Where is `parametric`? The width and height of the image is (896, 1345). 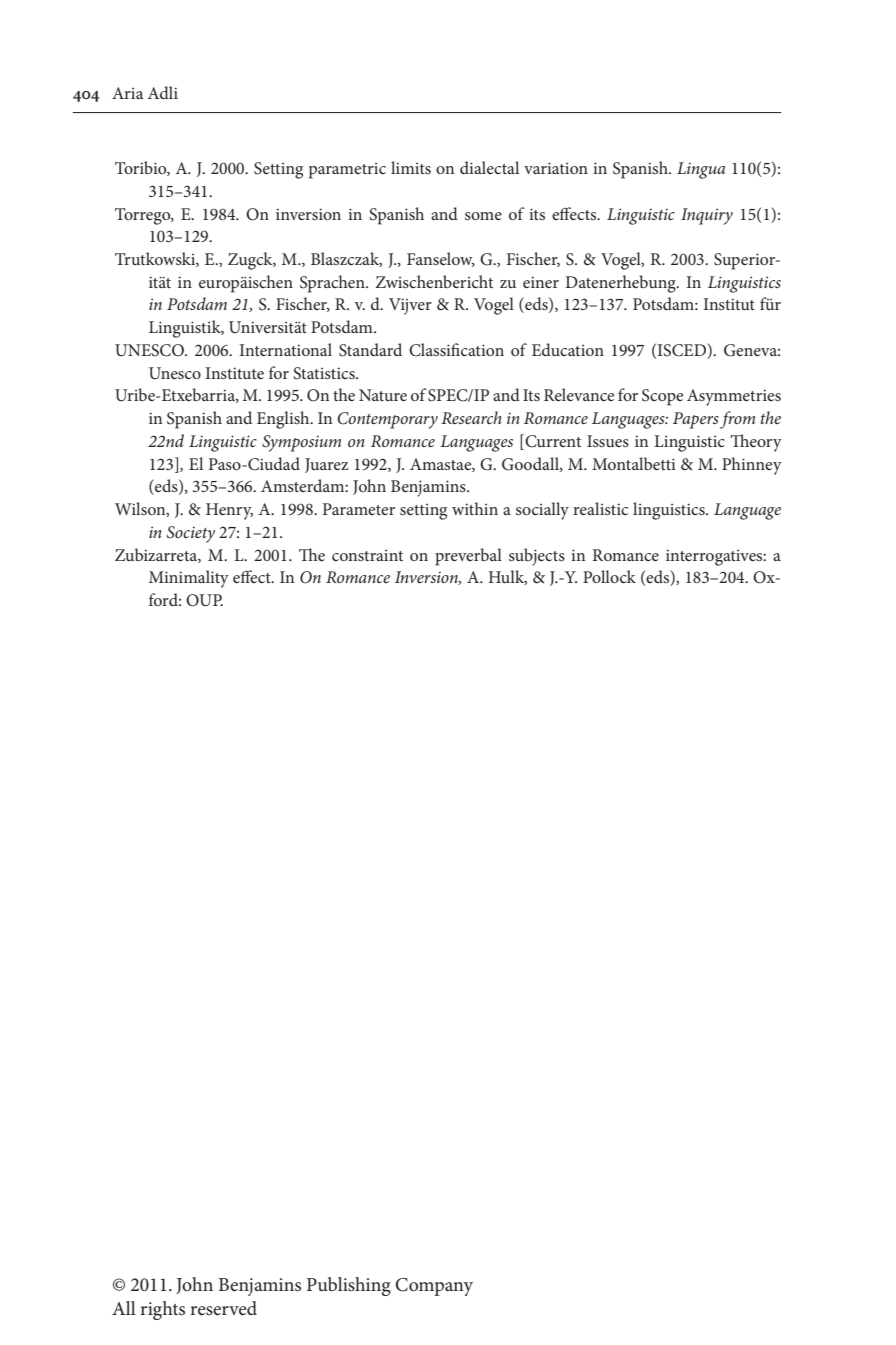 parametric is located at coordinates (347, 171).
